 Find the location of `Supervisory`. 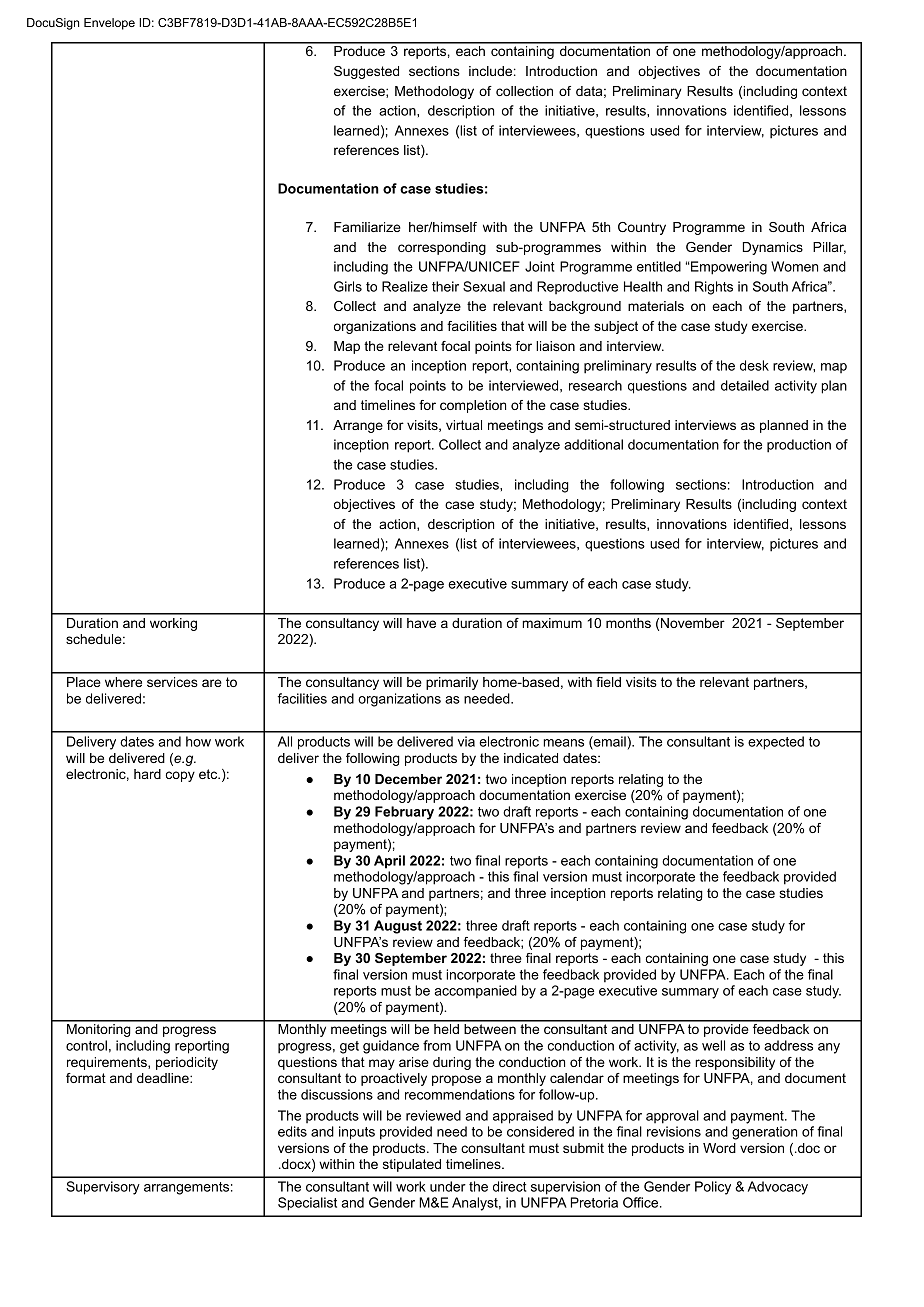

Supervisory is located at coordinates (103, 1188).
